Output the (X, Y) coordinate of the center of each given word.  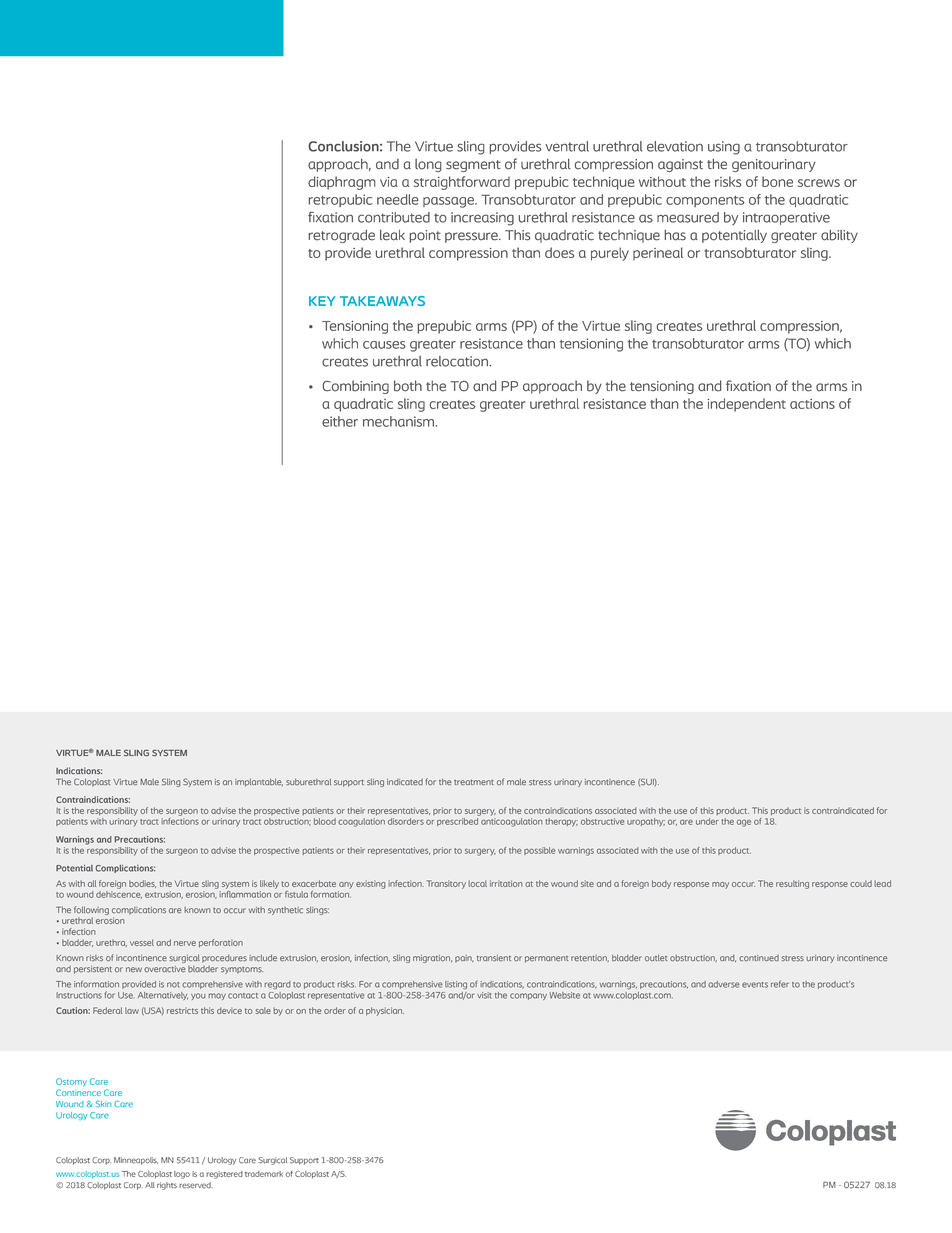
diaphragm (342, 183)
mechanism (399, 421)
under (707, 821)
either (340, 421)
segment (473, 166)
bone (777, 181)
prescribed (457, 822)
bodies (142, 884)
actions (812, 404)
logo (182, 1175)
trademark (264, 1174)
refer (780, 984)
